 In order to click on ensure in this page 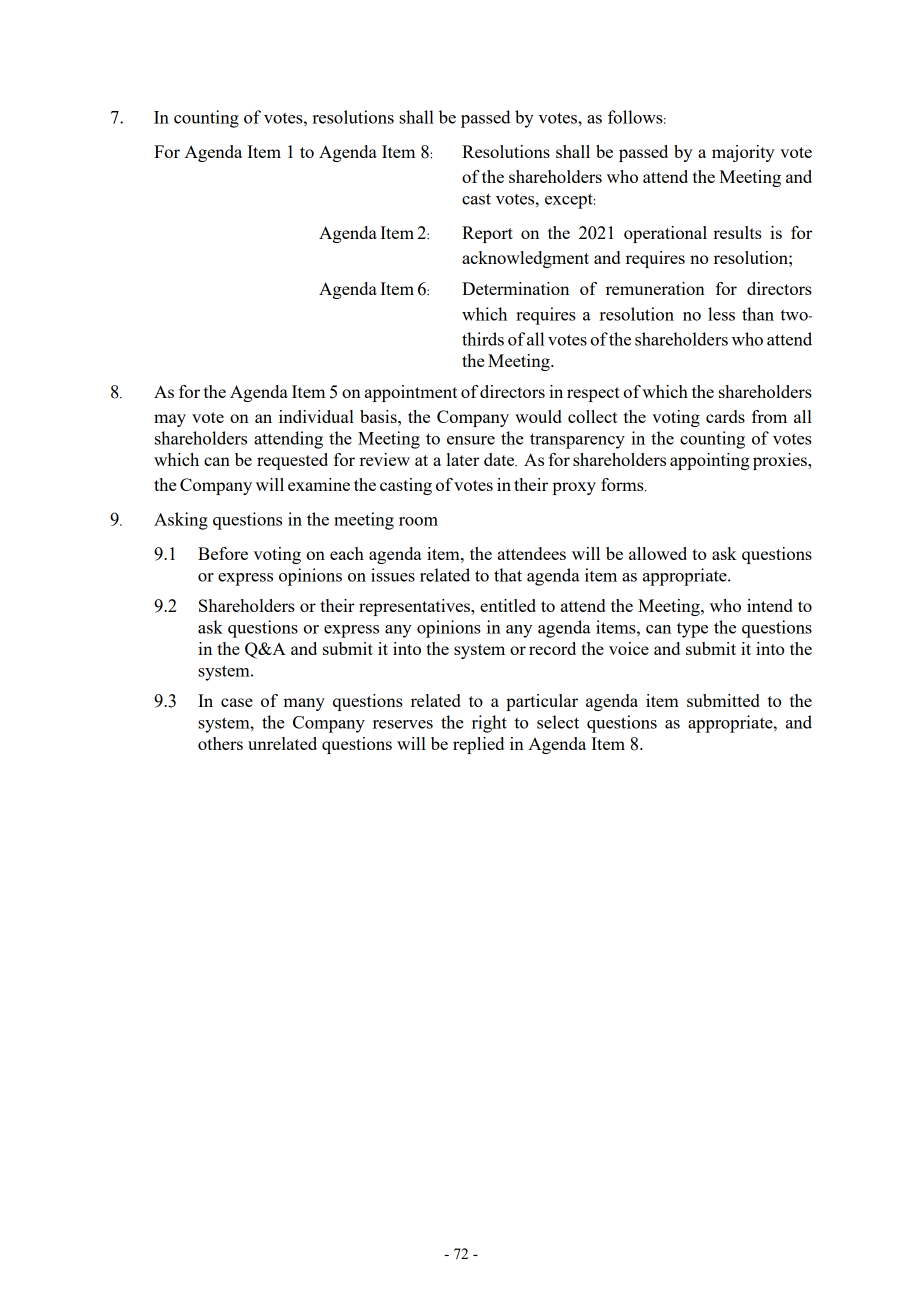, I will do `click(471, 440)`.
